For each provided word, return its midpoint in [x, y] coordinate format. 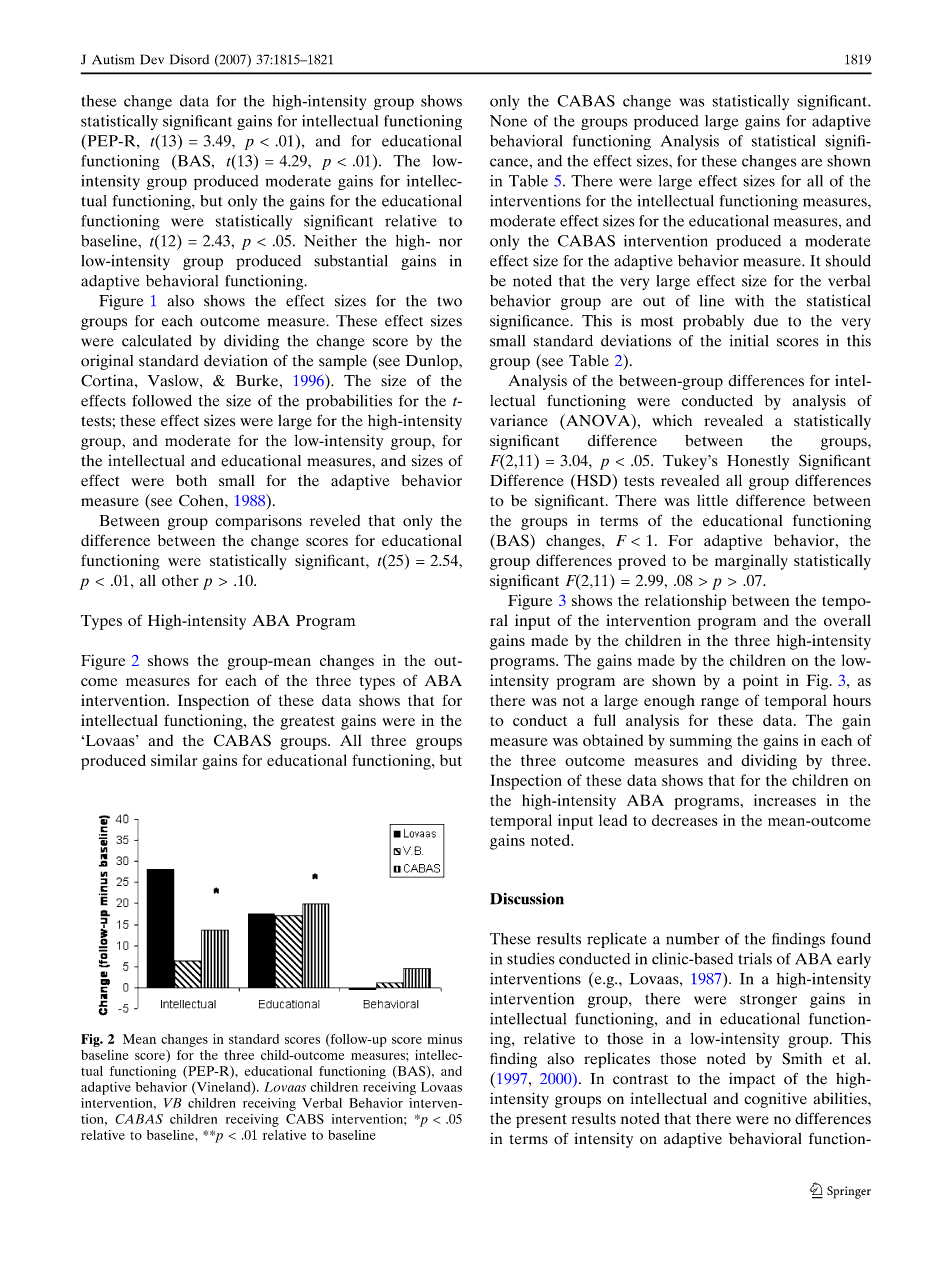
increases [785, 800]
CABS [305, 1119]
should [848, 261]
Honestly [758, 462]
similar [174, 760]
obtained [613, 740]
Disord [189, 59]
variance [519, 420]
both [191, 480]
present [541, 1121]
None [508, 121]
